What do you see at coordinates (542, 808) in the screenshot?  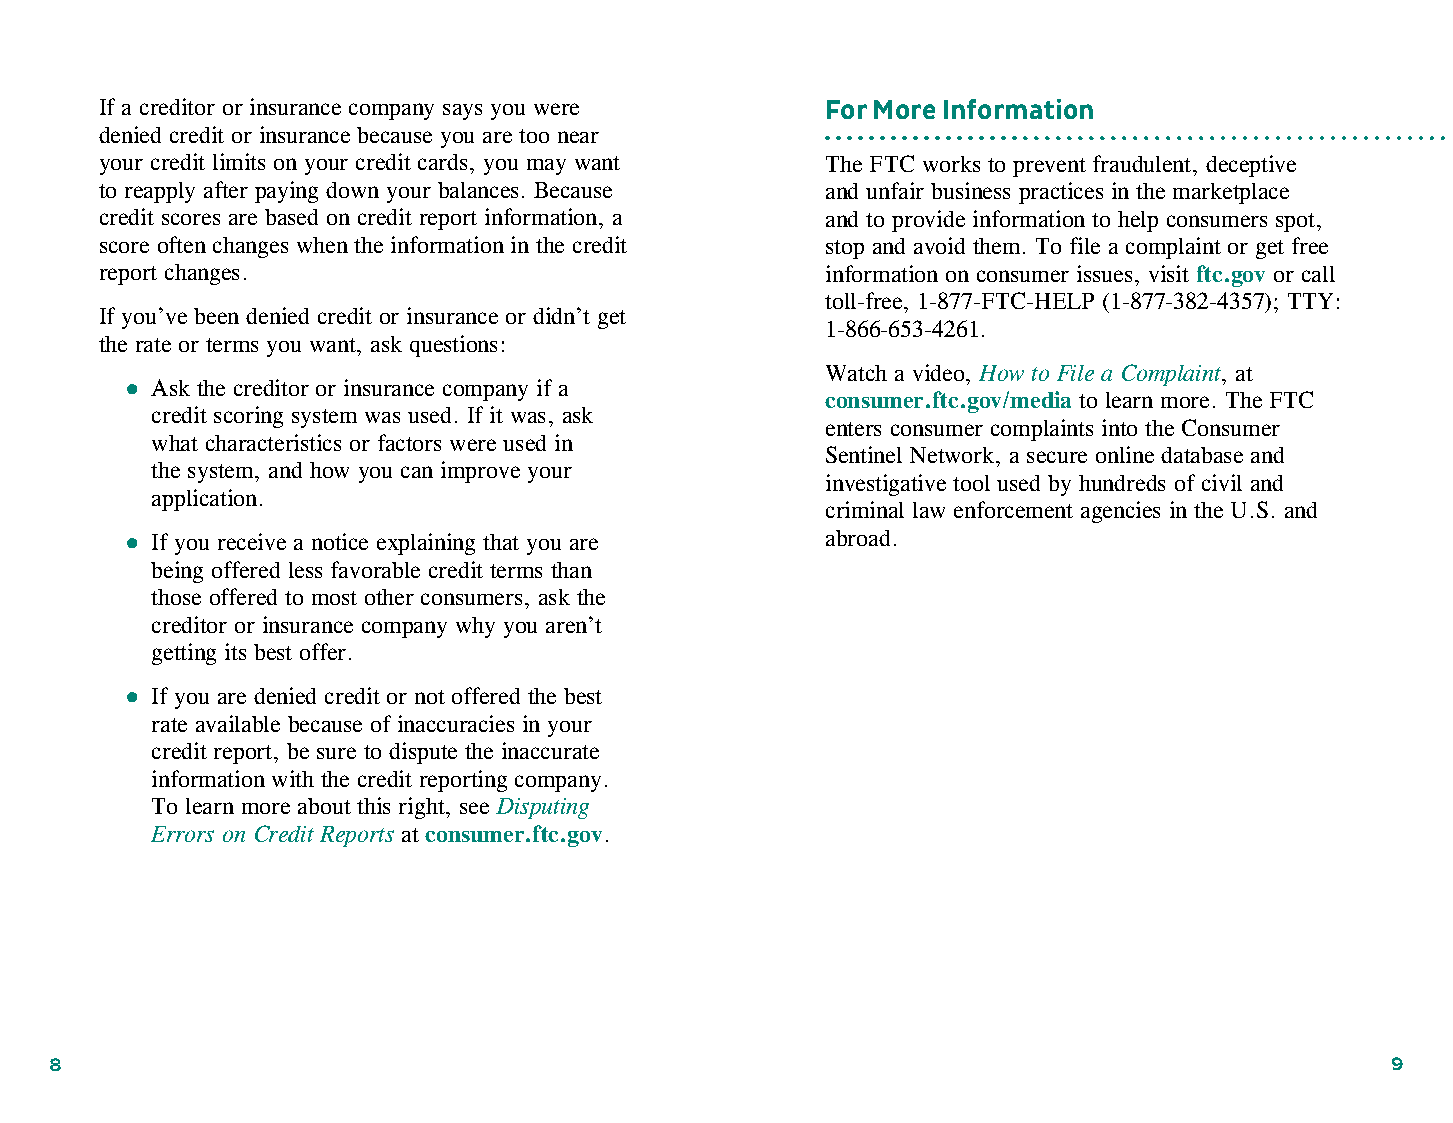 I see `Disputing` at bounding box center [542, 808].
